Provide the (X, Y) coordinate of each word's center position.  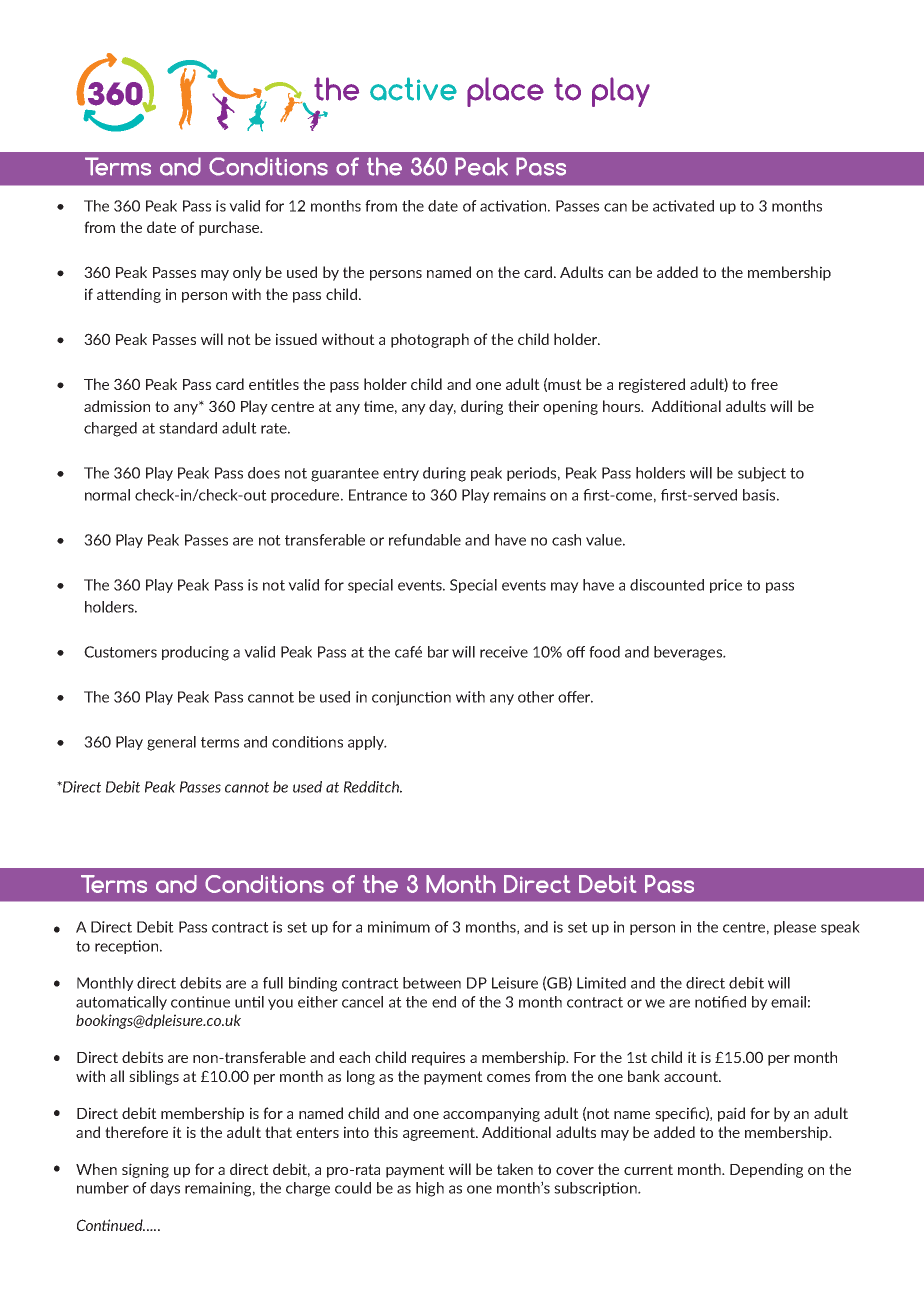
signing (145, 1170)
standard (188, 428)
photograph (430, 340)
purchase (230, 228)
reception (128, 947)
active (413, 89)
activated (683, 206)
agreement (440, 1134)
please (795, 928)
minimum (399, 927)
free (764, 384)
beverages (689, 653)
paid (731, 1114)
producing (195, 653)
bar (438, 652)
